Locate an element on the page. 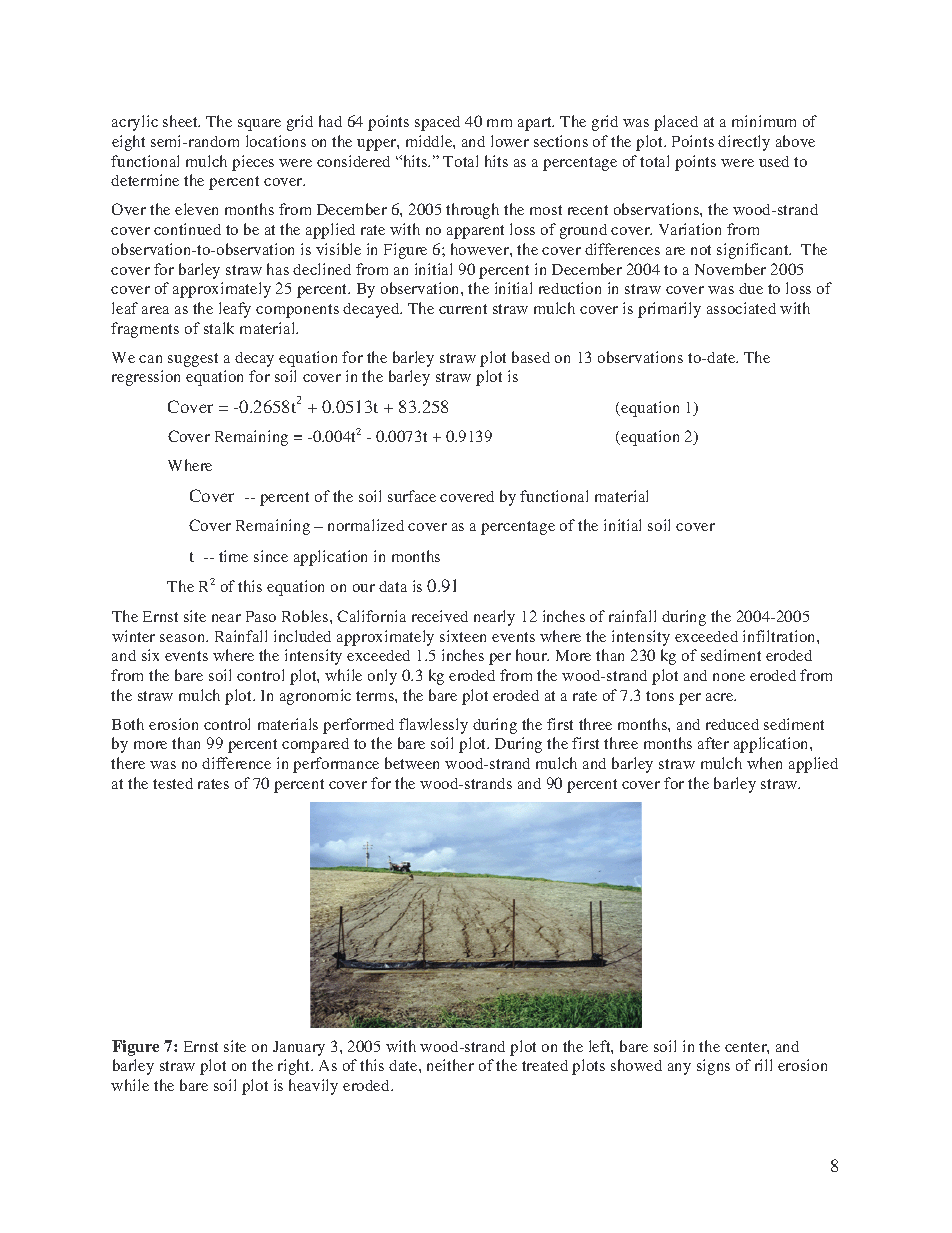 The width and height of the image is (952, 1233). sheet is located at coordinates (181, 121).
